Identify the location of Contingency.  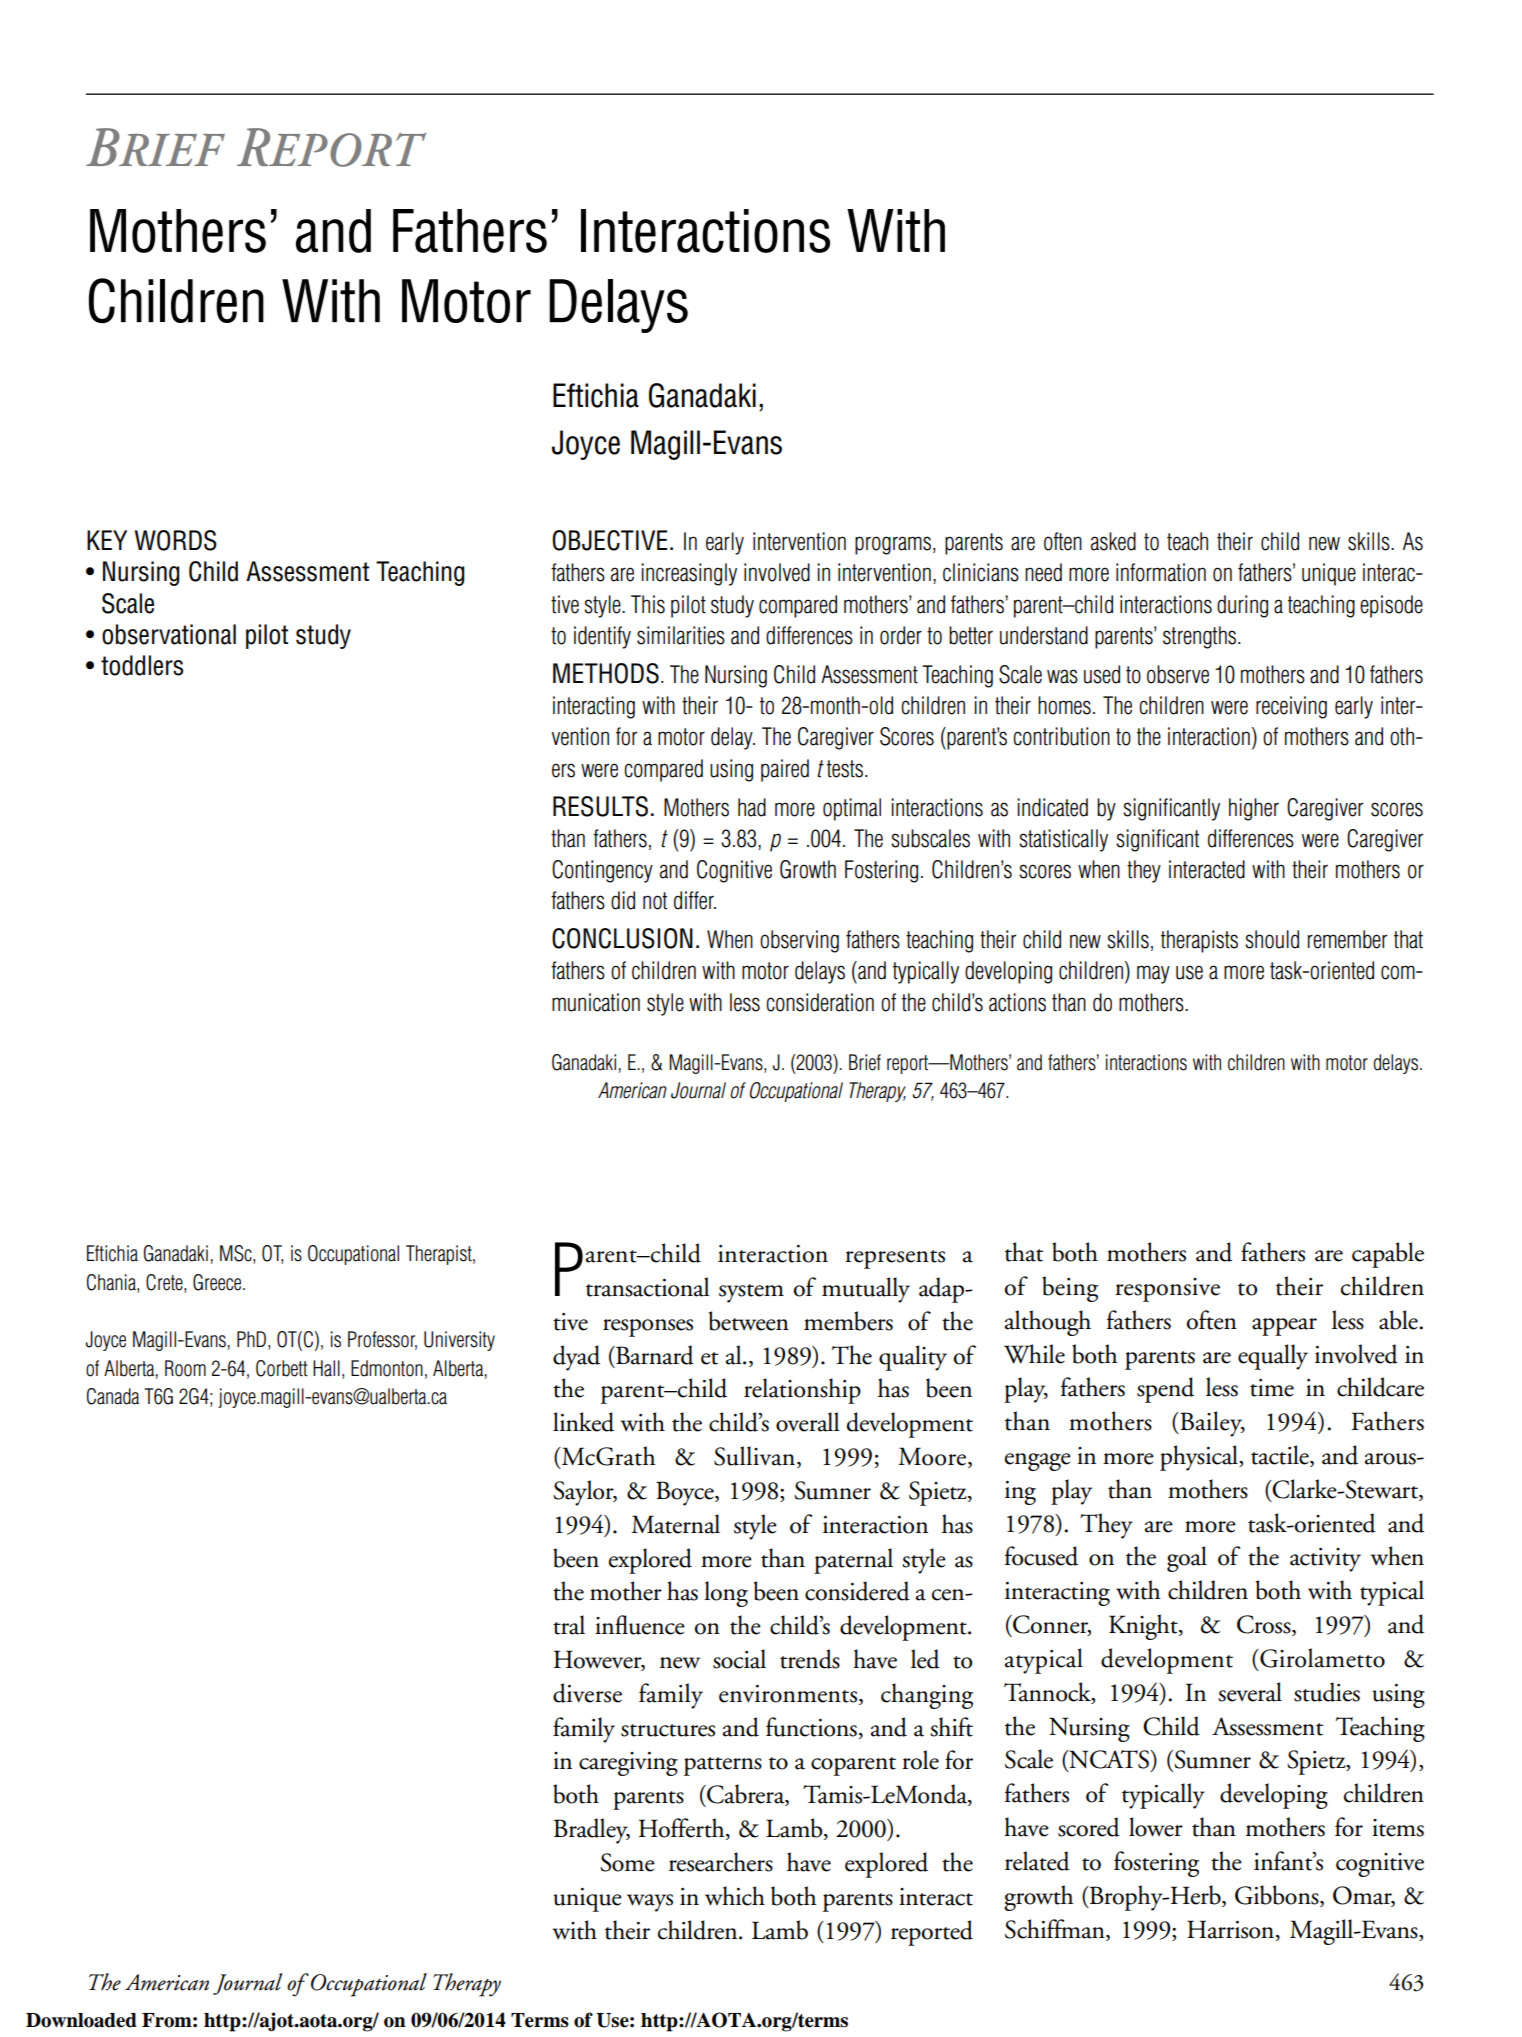
(602, 871).
